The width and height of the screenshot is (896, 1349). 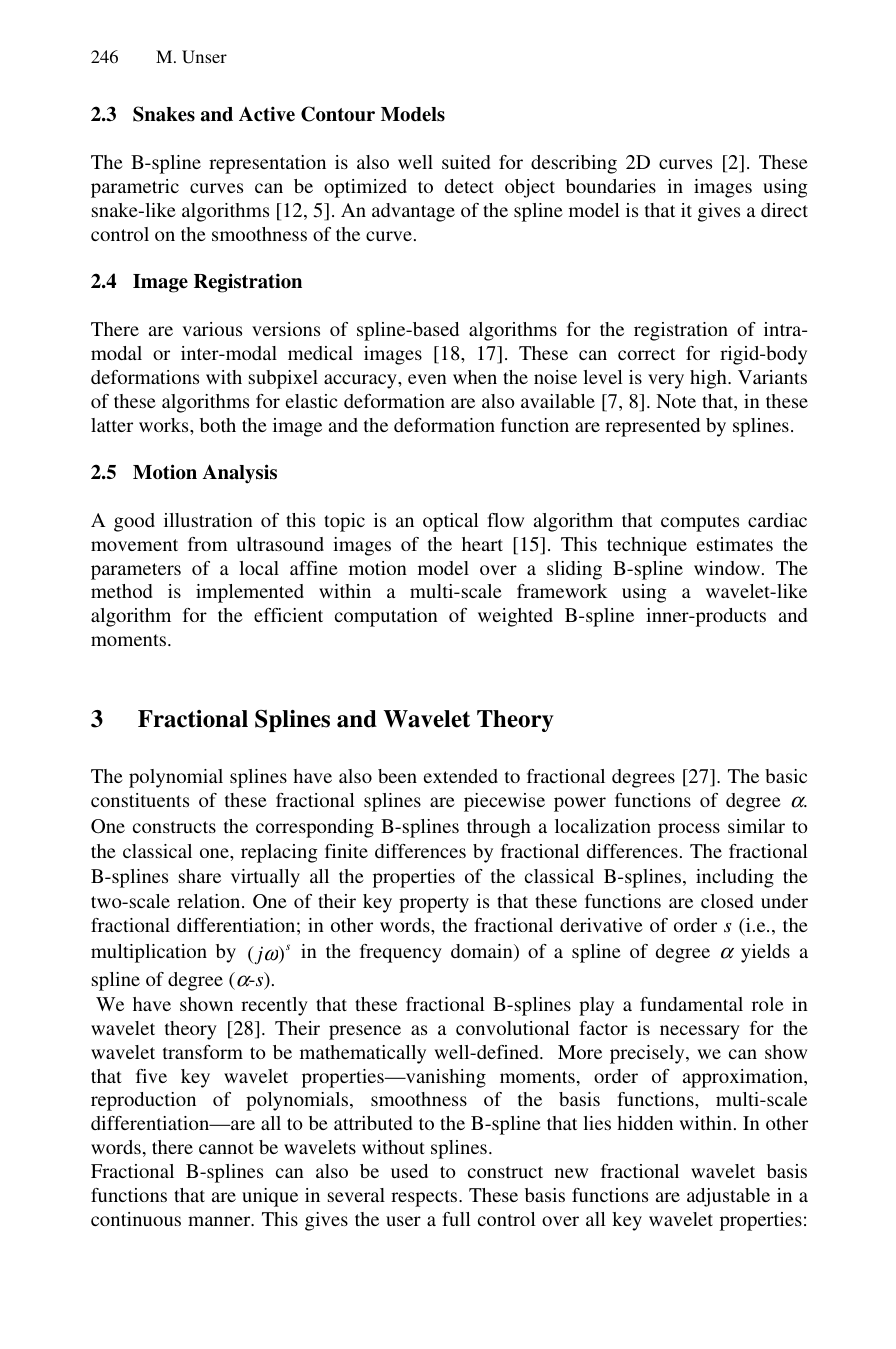 What do you see at coordinates (140, 800) in the screenshot?
I see `constituents` at bounding box center [140, 800].
